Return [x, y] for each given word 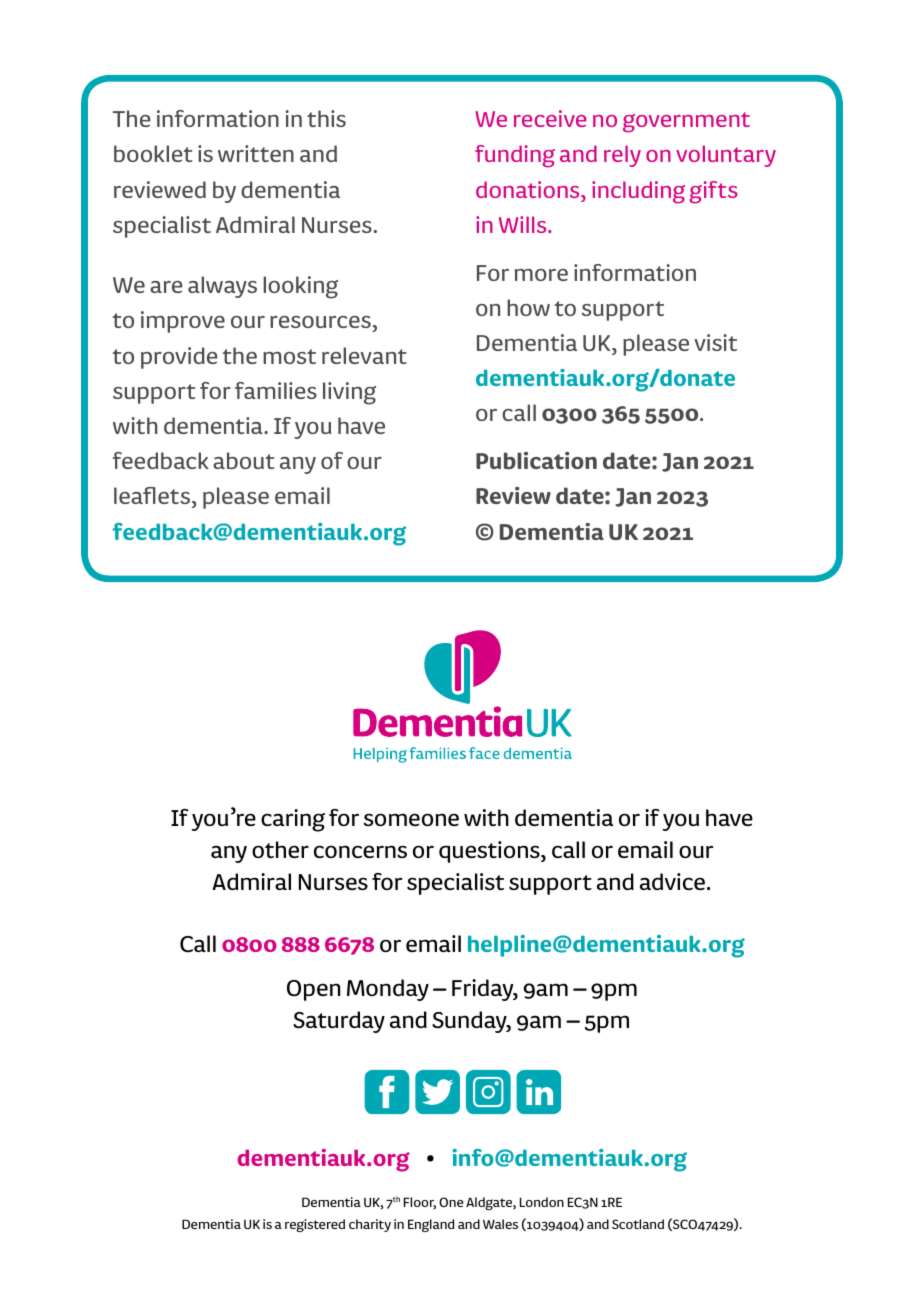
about [244, 460]
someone [411, 819]
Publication [536, 460]
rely [622, 156]
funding [515, 156]
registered [315, 1225]
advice [672, 881]
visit [715, 342]
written [256, 153]
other [280, 849]
